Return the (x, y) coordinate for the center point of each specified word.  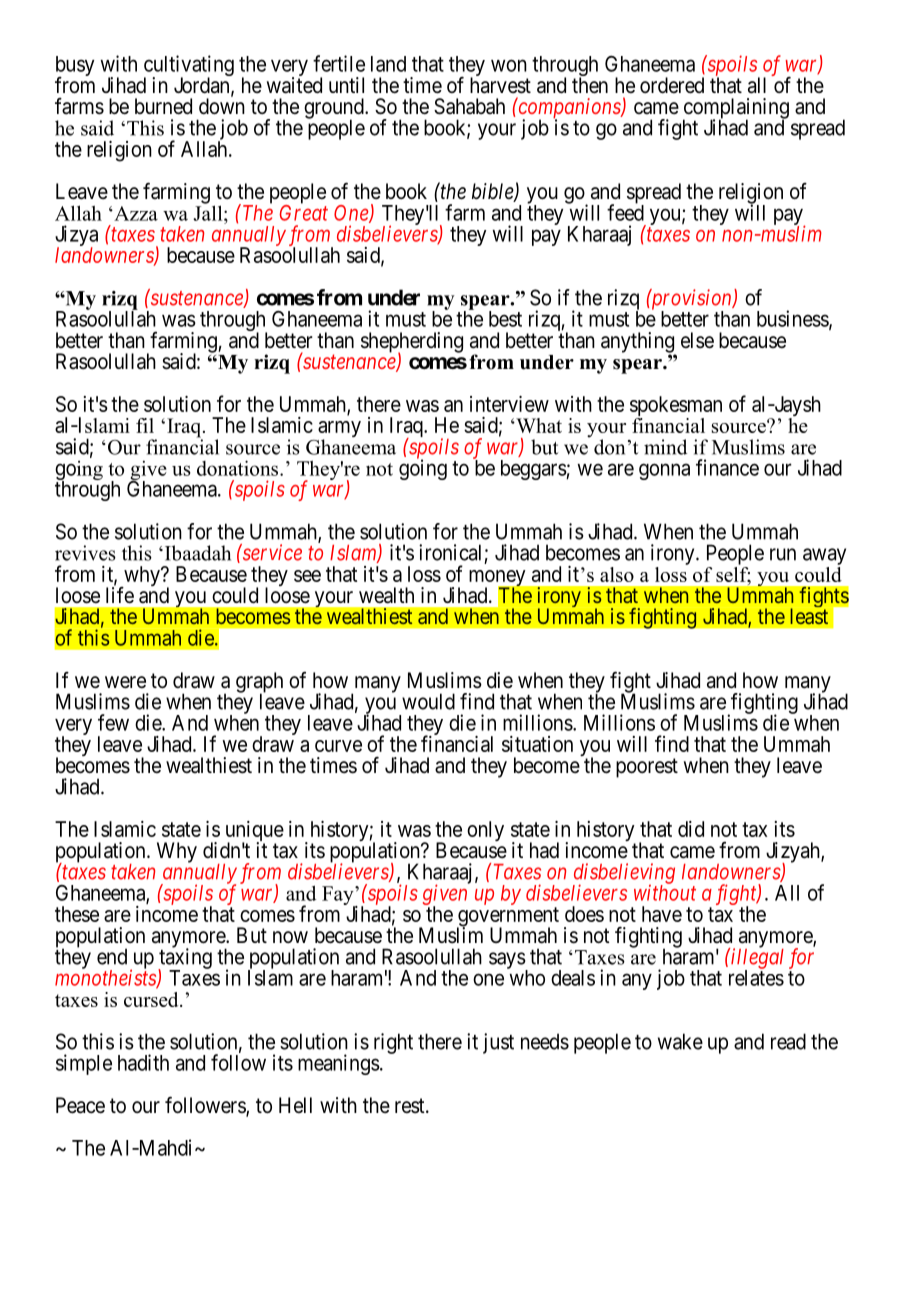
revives (85, 553)
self (733, 574)
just (498, 1043)
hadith (143, 1062)
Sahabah (469, 106)
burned (163, 106)
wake (680, 1041)
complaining (736, 109)
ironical (450, 552)
